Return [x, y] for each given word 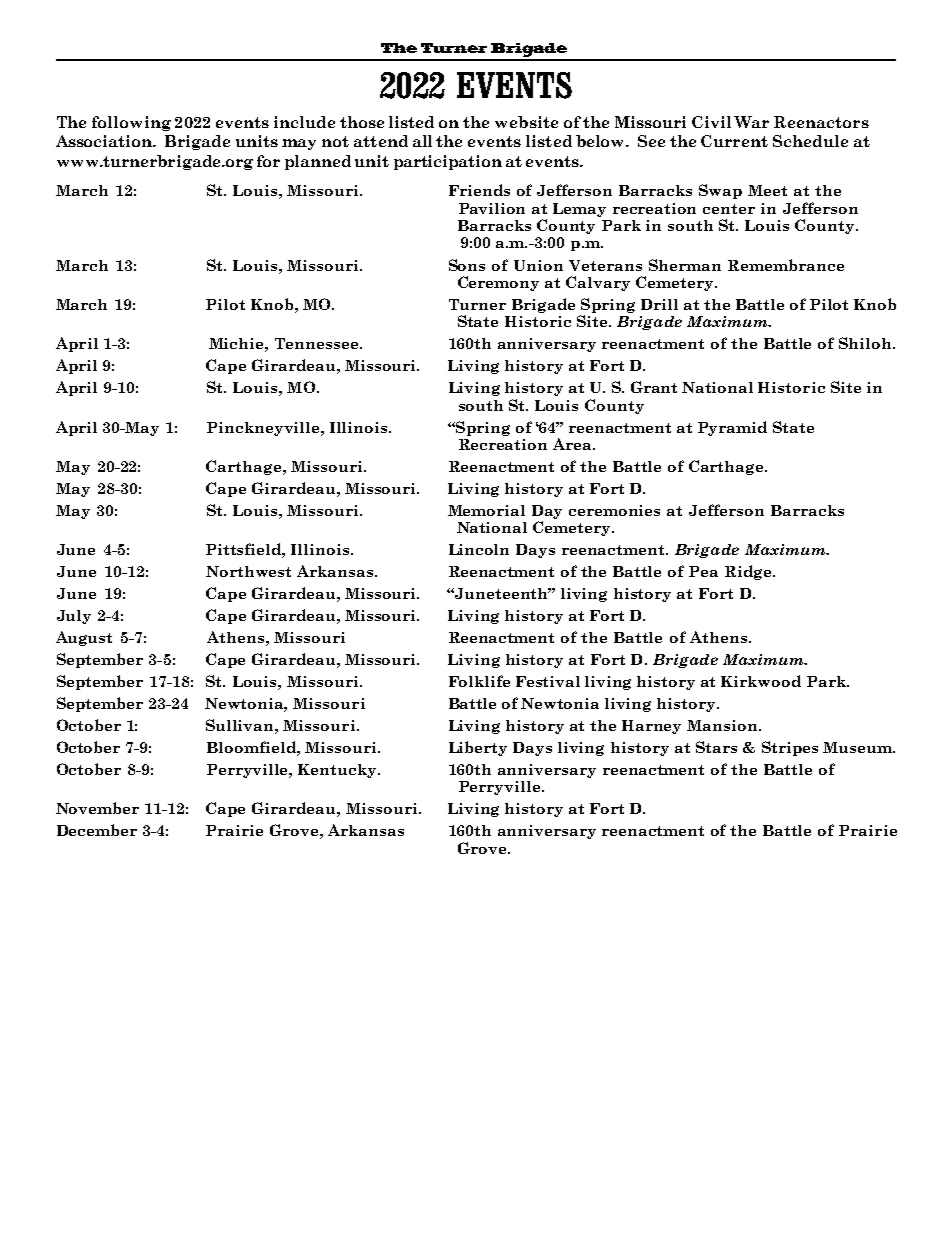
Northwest [248, 571]
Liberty [478, 748]
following [131, 123]
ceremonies [614, 510]
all [422, 141]
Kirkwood [761, 681]
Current [734, 141]
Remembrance [786, 265]
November [97, 808]
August [84, 638]
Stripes [790, 748]
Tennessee [316, 343]
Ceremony [498, 283]
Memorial [486, 510]
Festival [548, 681]
